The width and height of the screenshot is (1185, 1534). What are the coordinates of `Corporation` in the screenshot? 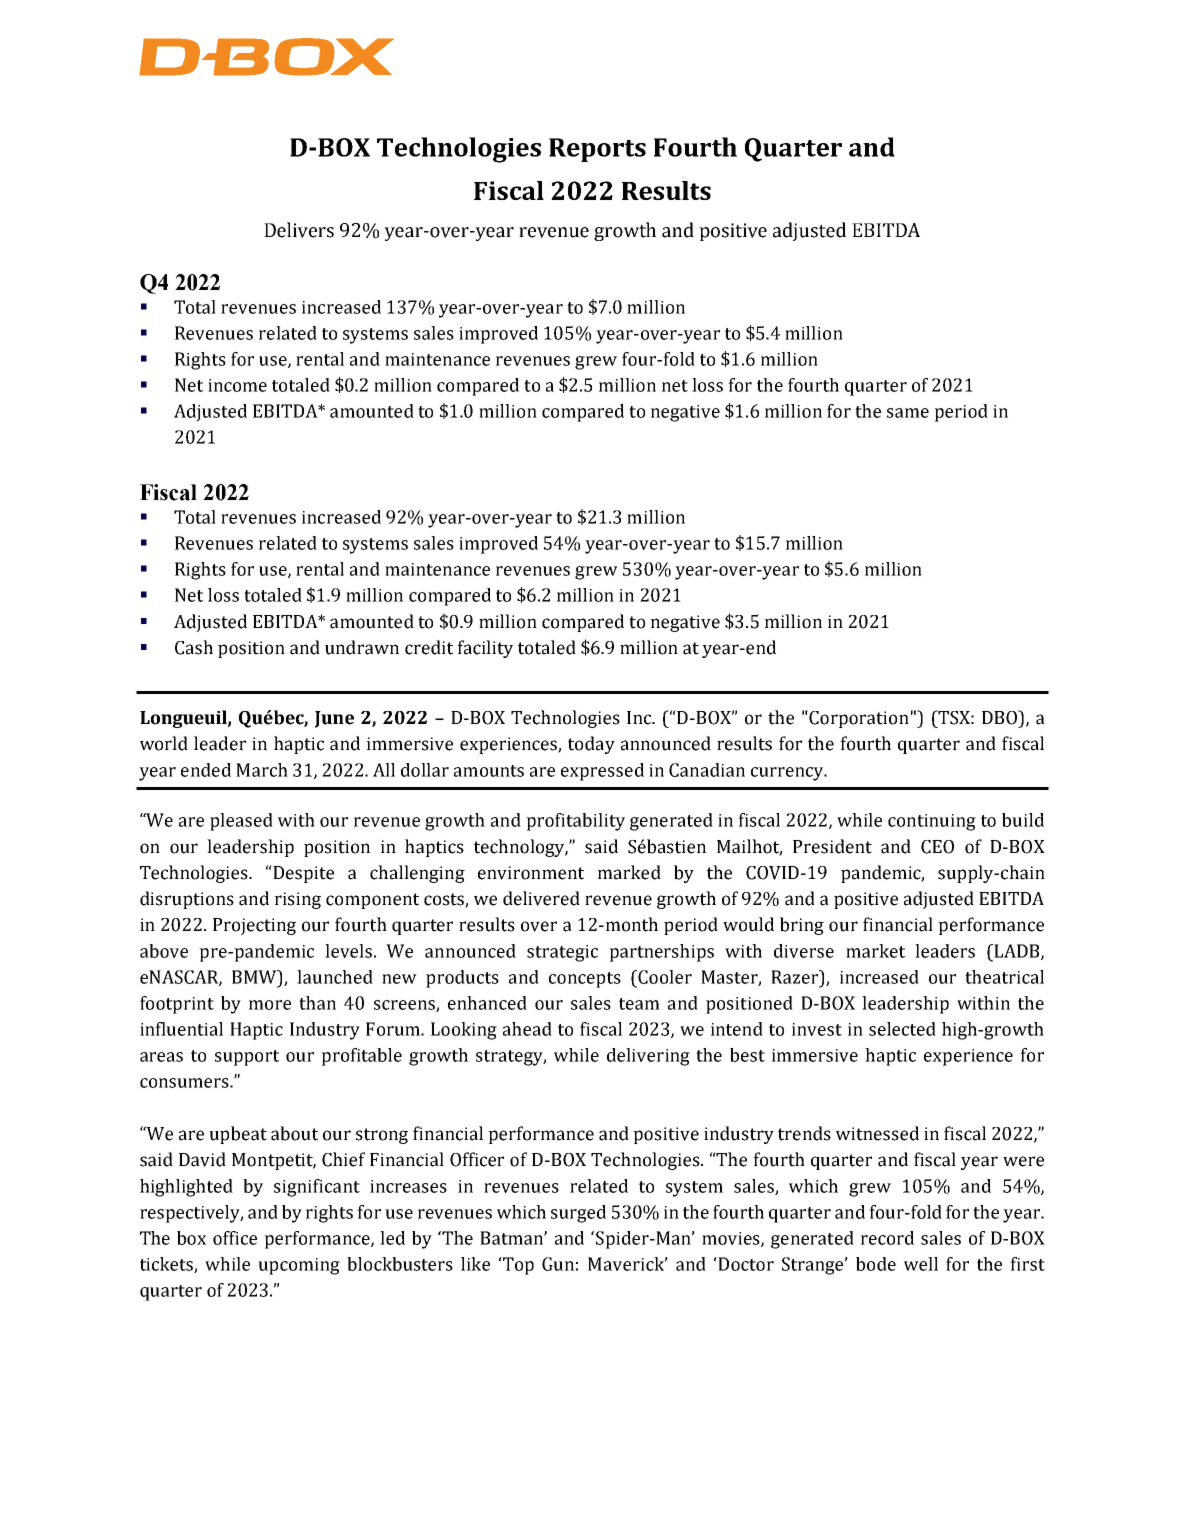 It's located at (858, 719).
